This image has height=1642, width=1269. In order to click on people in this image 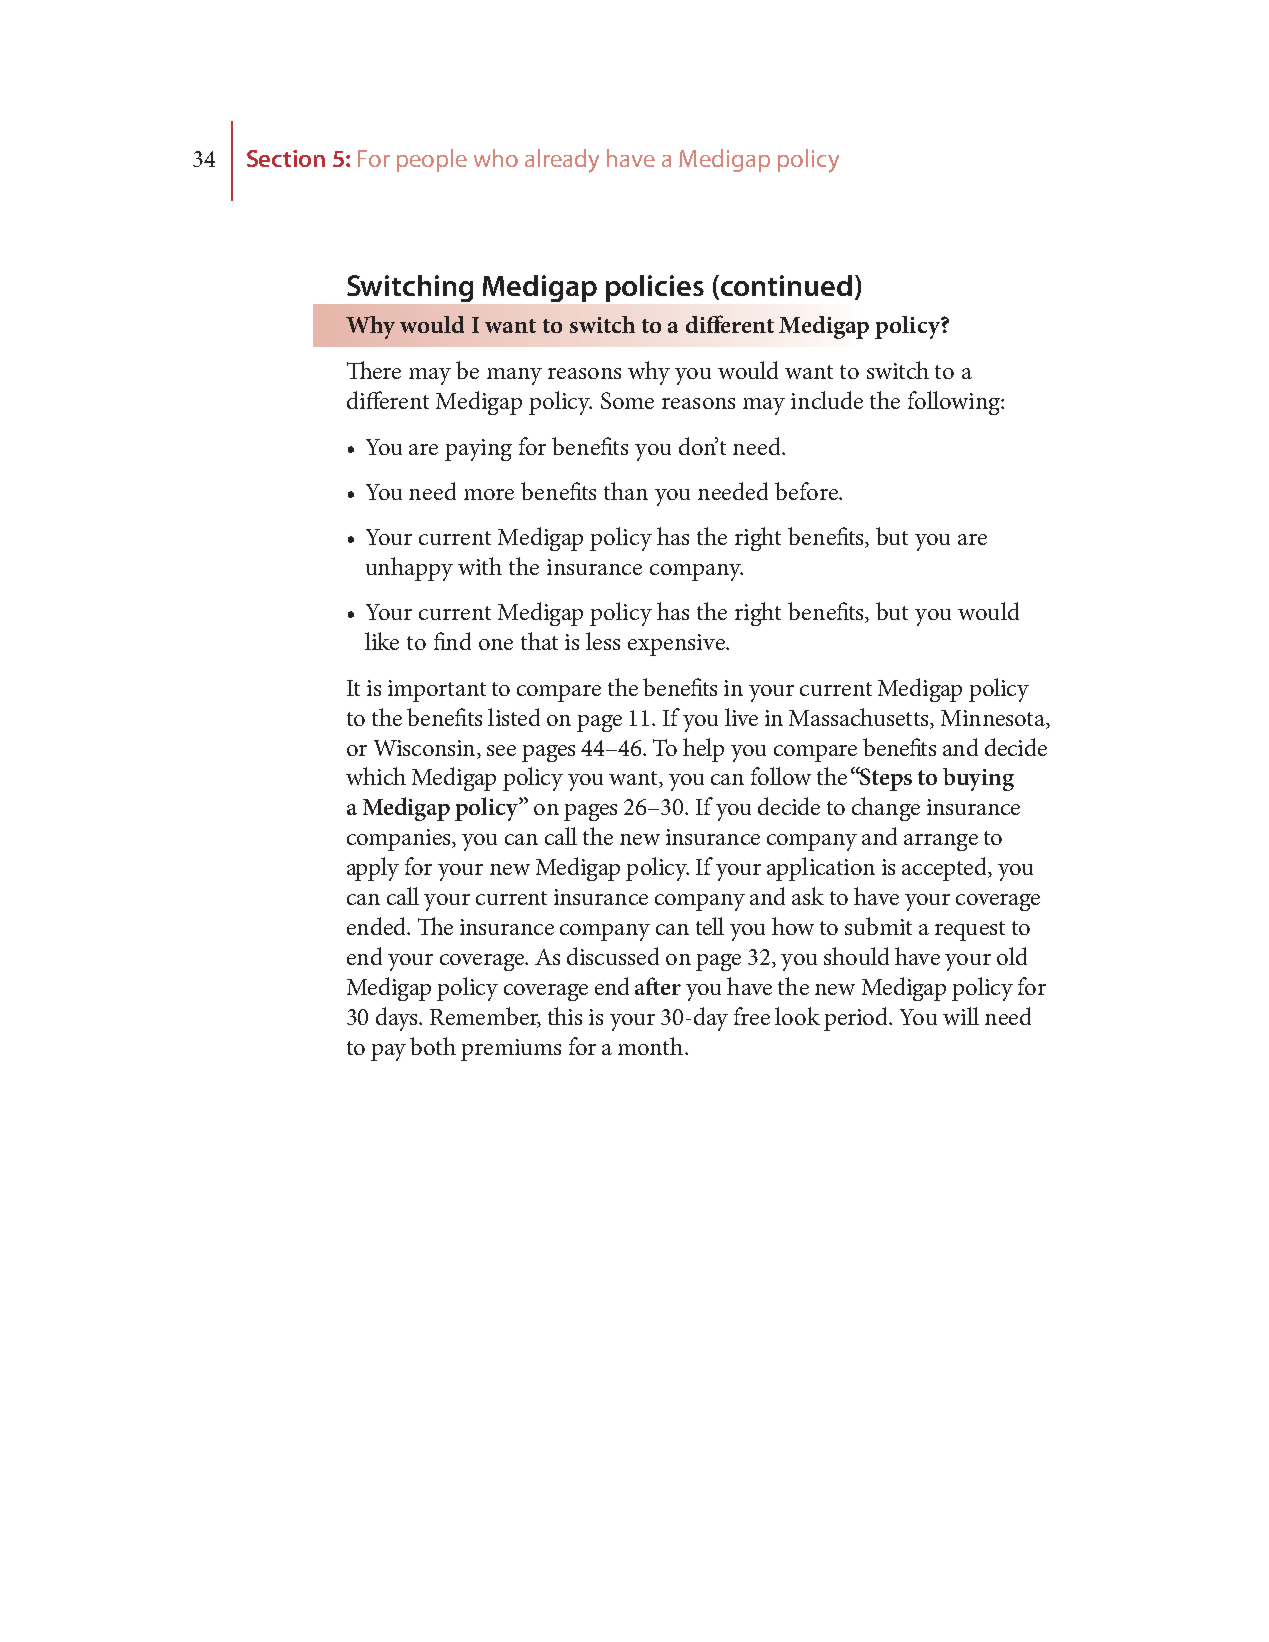, I will do `click(432, 160)`.
